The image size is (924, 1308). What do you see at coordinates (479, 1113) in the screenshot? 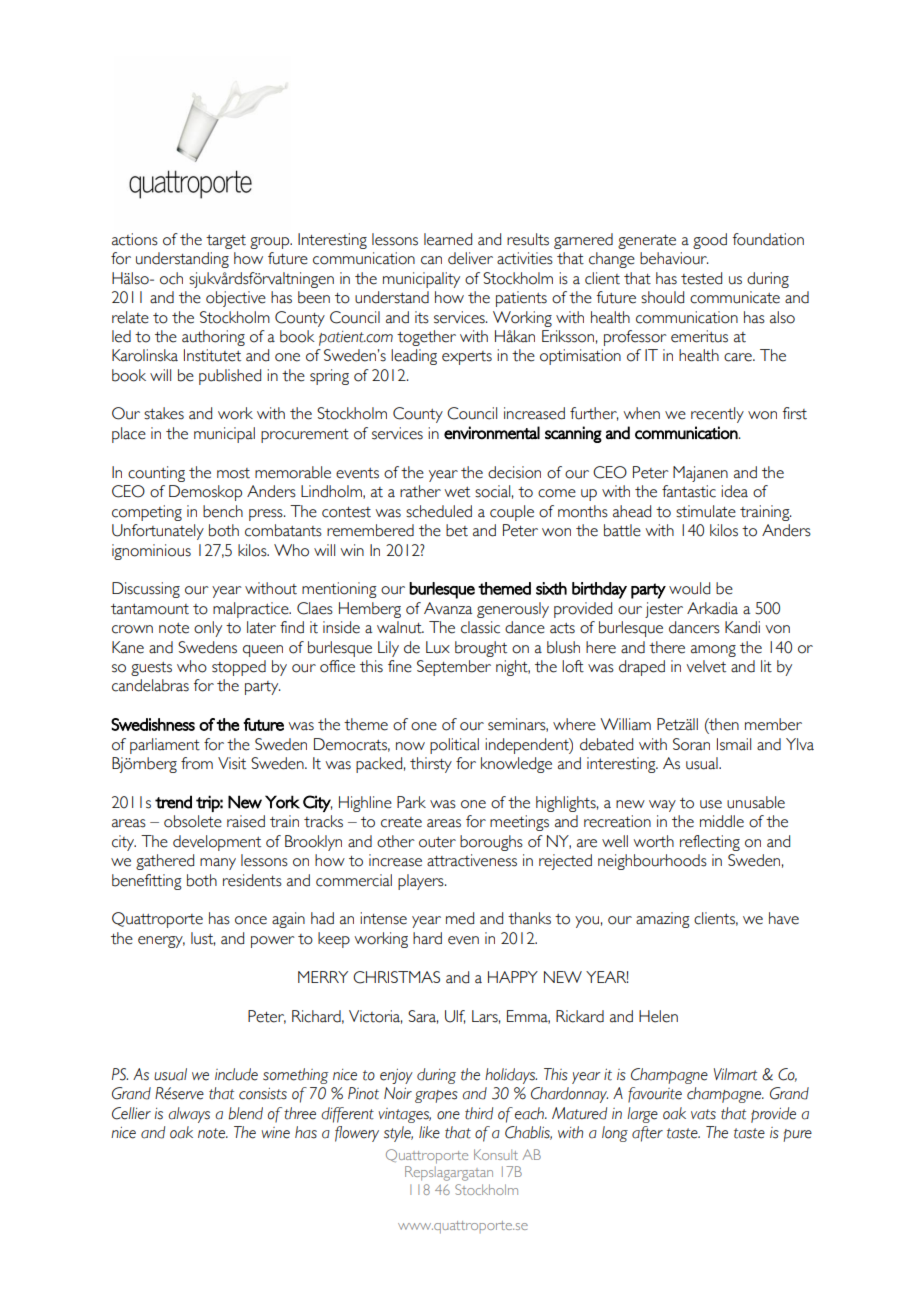
I see `third` at bounding box center [479, 1113].
